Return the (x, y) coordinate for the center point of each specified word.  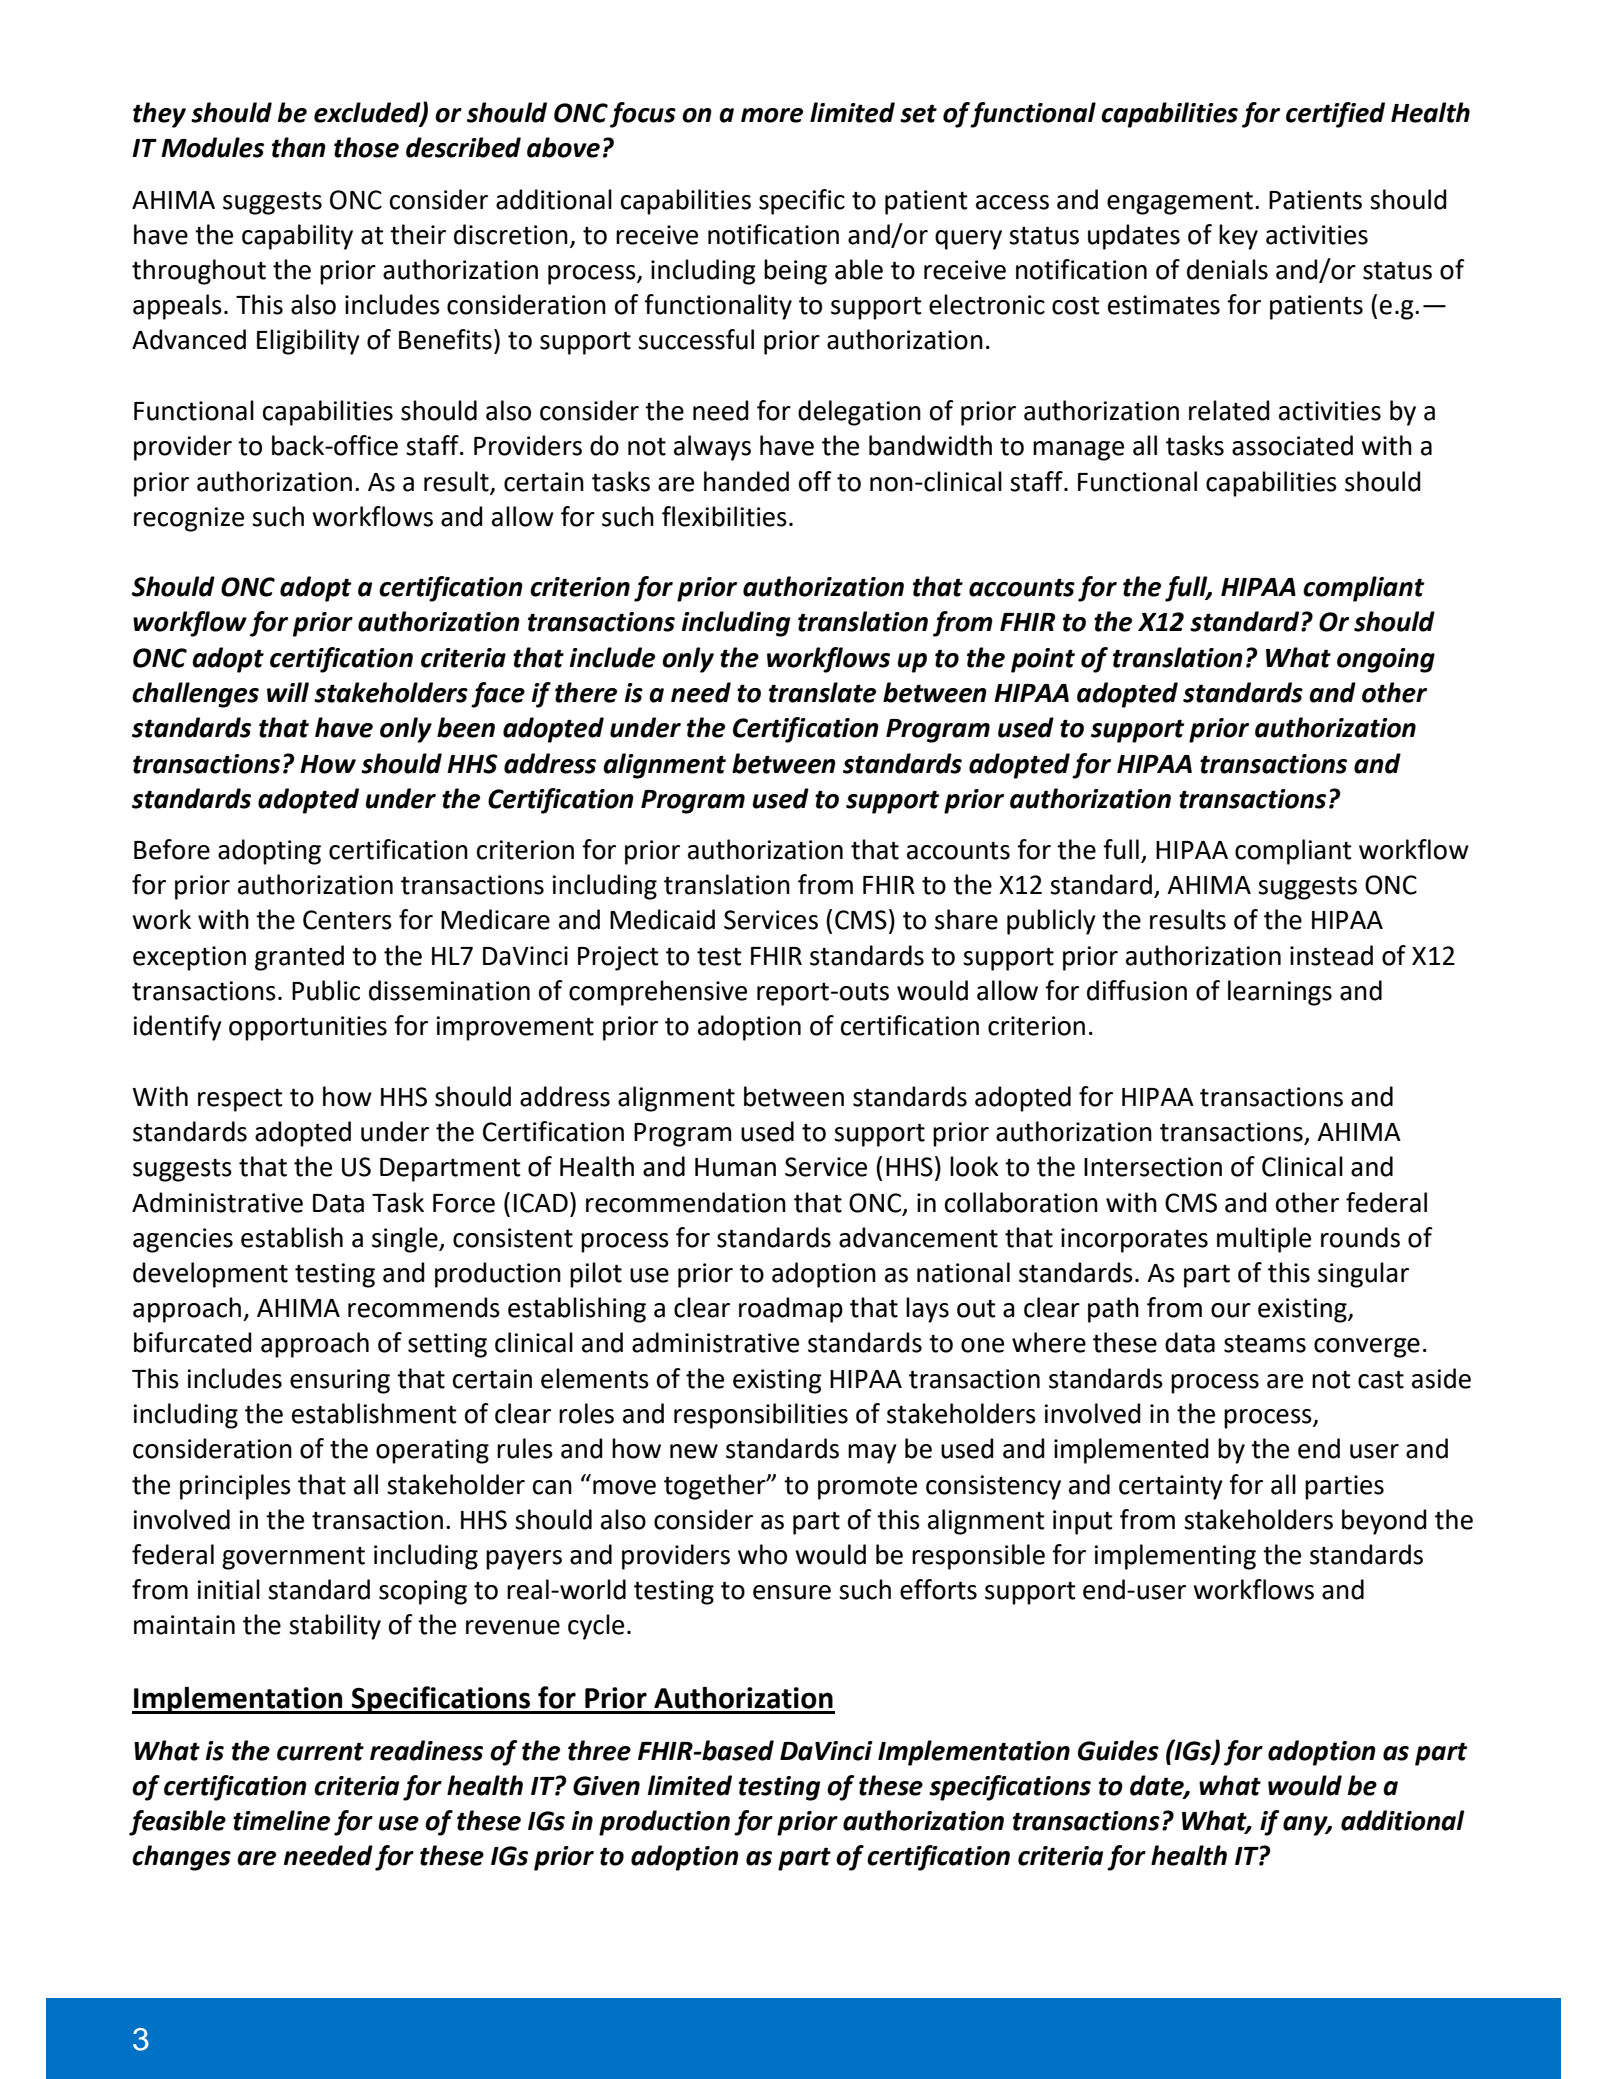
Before (172, 849)
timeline (281, 1820)
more (772, 115)
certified (1335, 115)
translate (822, 692)
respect (240, 1100)
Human (735, 1167)
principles (235, 1487)
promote (867, 1488)
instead (1331, 955)
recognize (189, 519)
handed (746, 481)
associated (1292, 445)
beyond (1384, 1522)
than (299, 147)
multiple (1264, 1240)
